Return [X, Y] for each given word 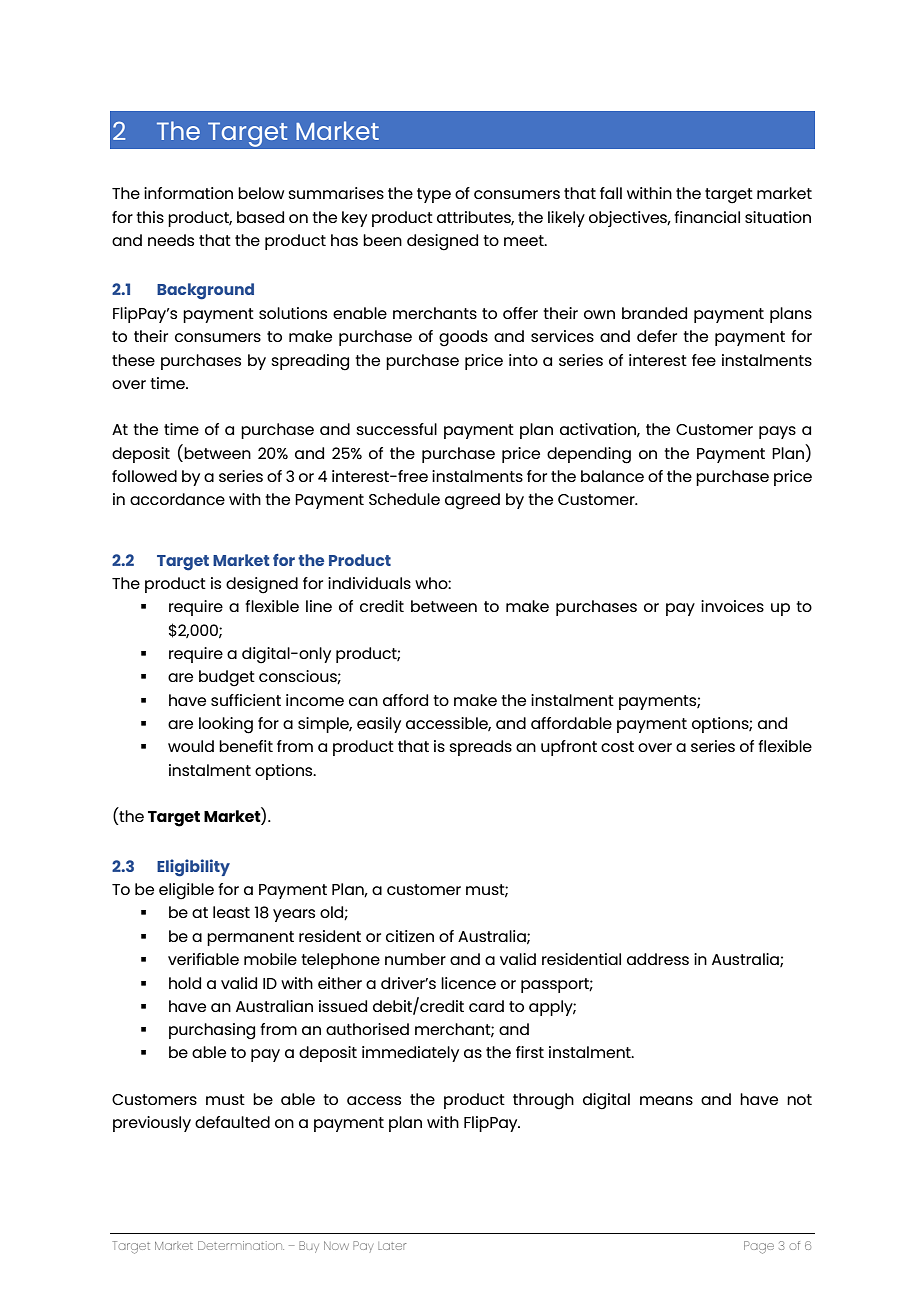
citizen [410, 936]
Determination [241, 1245]
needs [171, 240]
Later [392, 1246]
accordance [177, 499]
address [658, 959]
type [434, 195]
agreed [472, 501]
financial [707, 217]
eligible [186, 891]
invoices [732, 606]
